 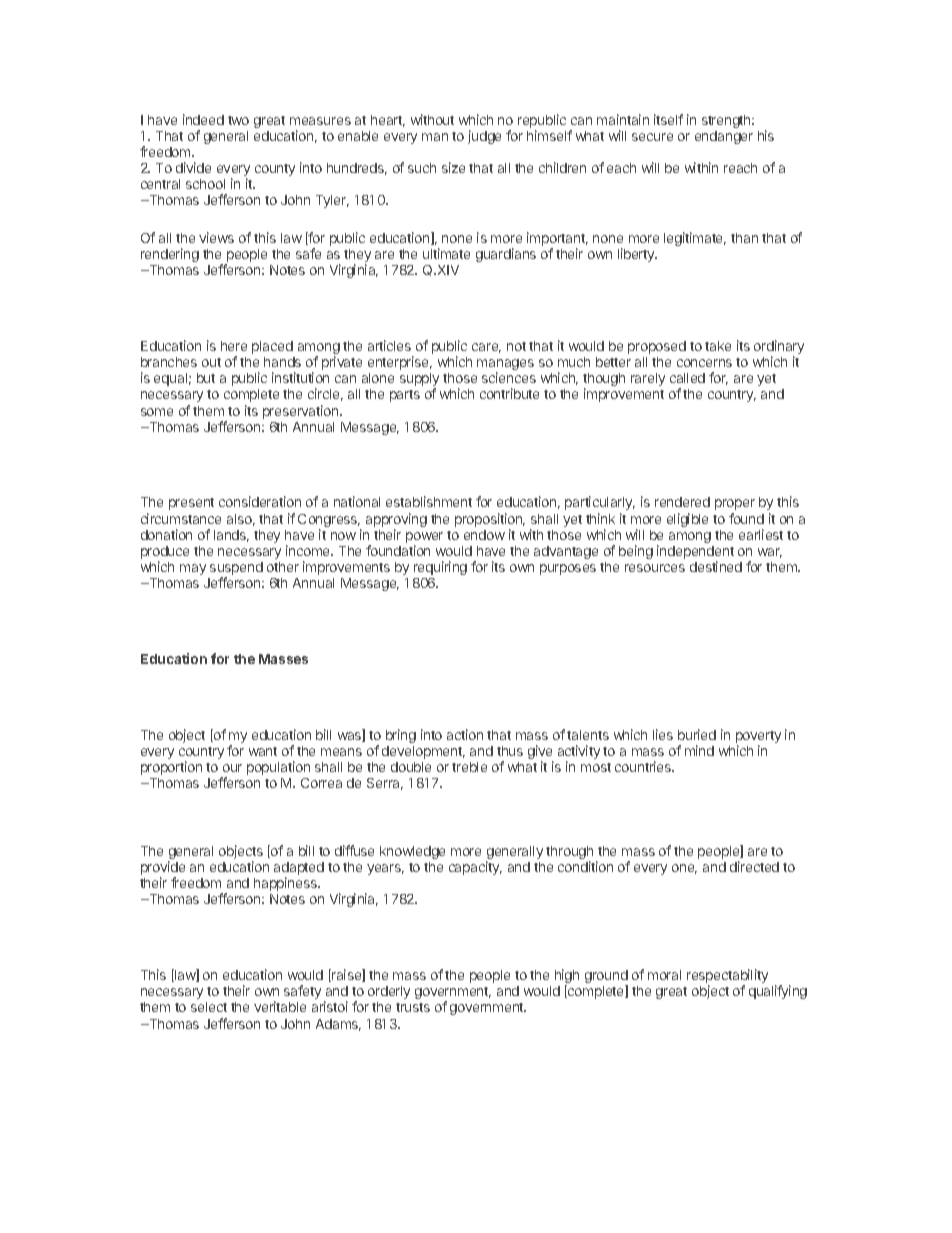 I want to click on judge, so click(x=484, y=137).
